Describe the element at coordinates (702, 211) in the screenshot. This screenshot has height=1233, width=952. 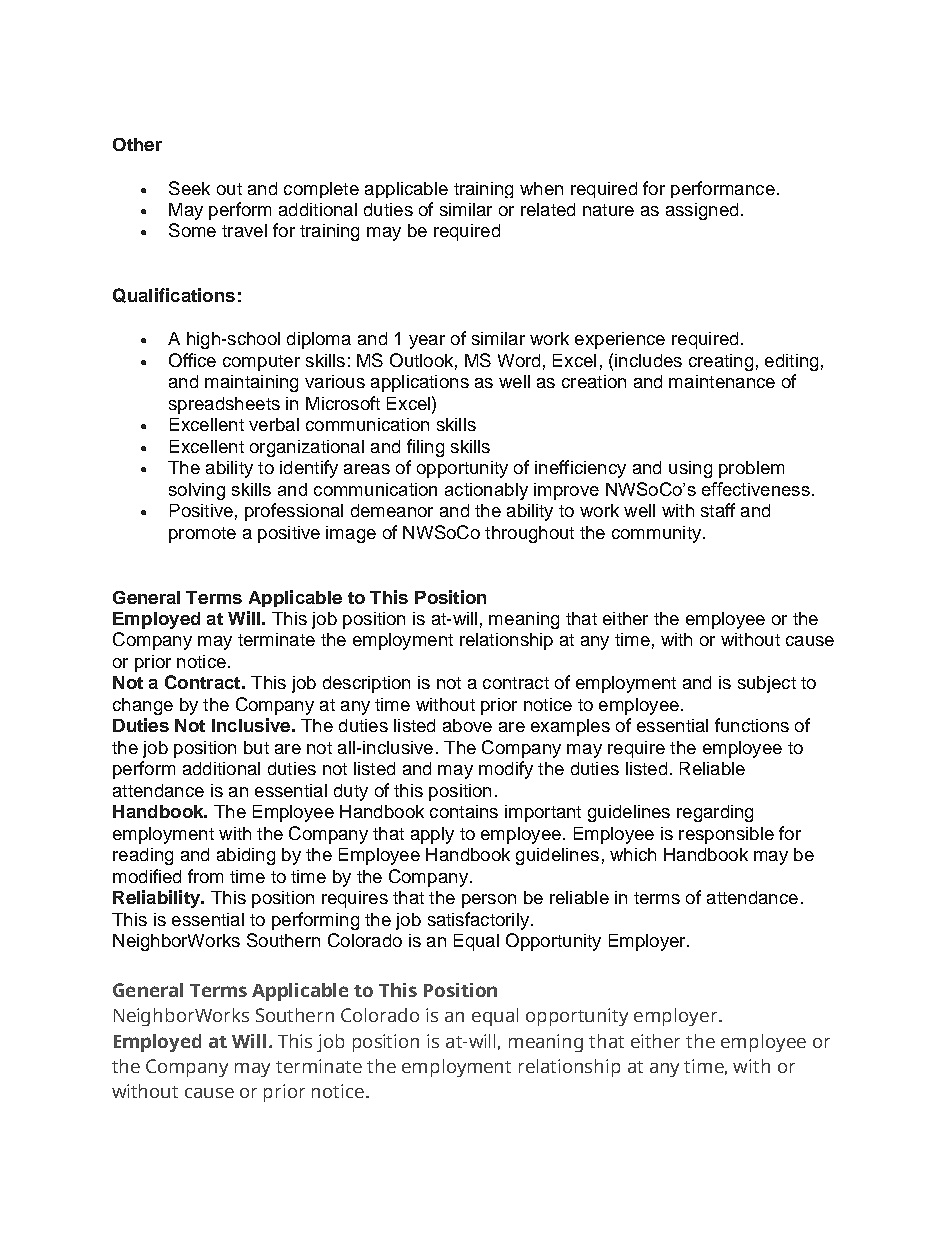
I see `assigned` at that location.
